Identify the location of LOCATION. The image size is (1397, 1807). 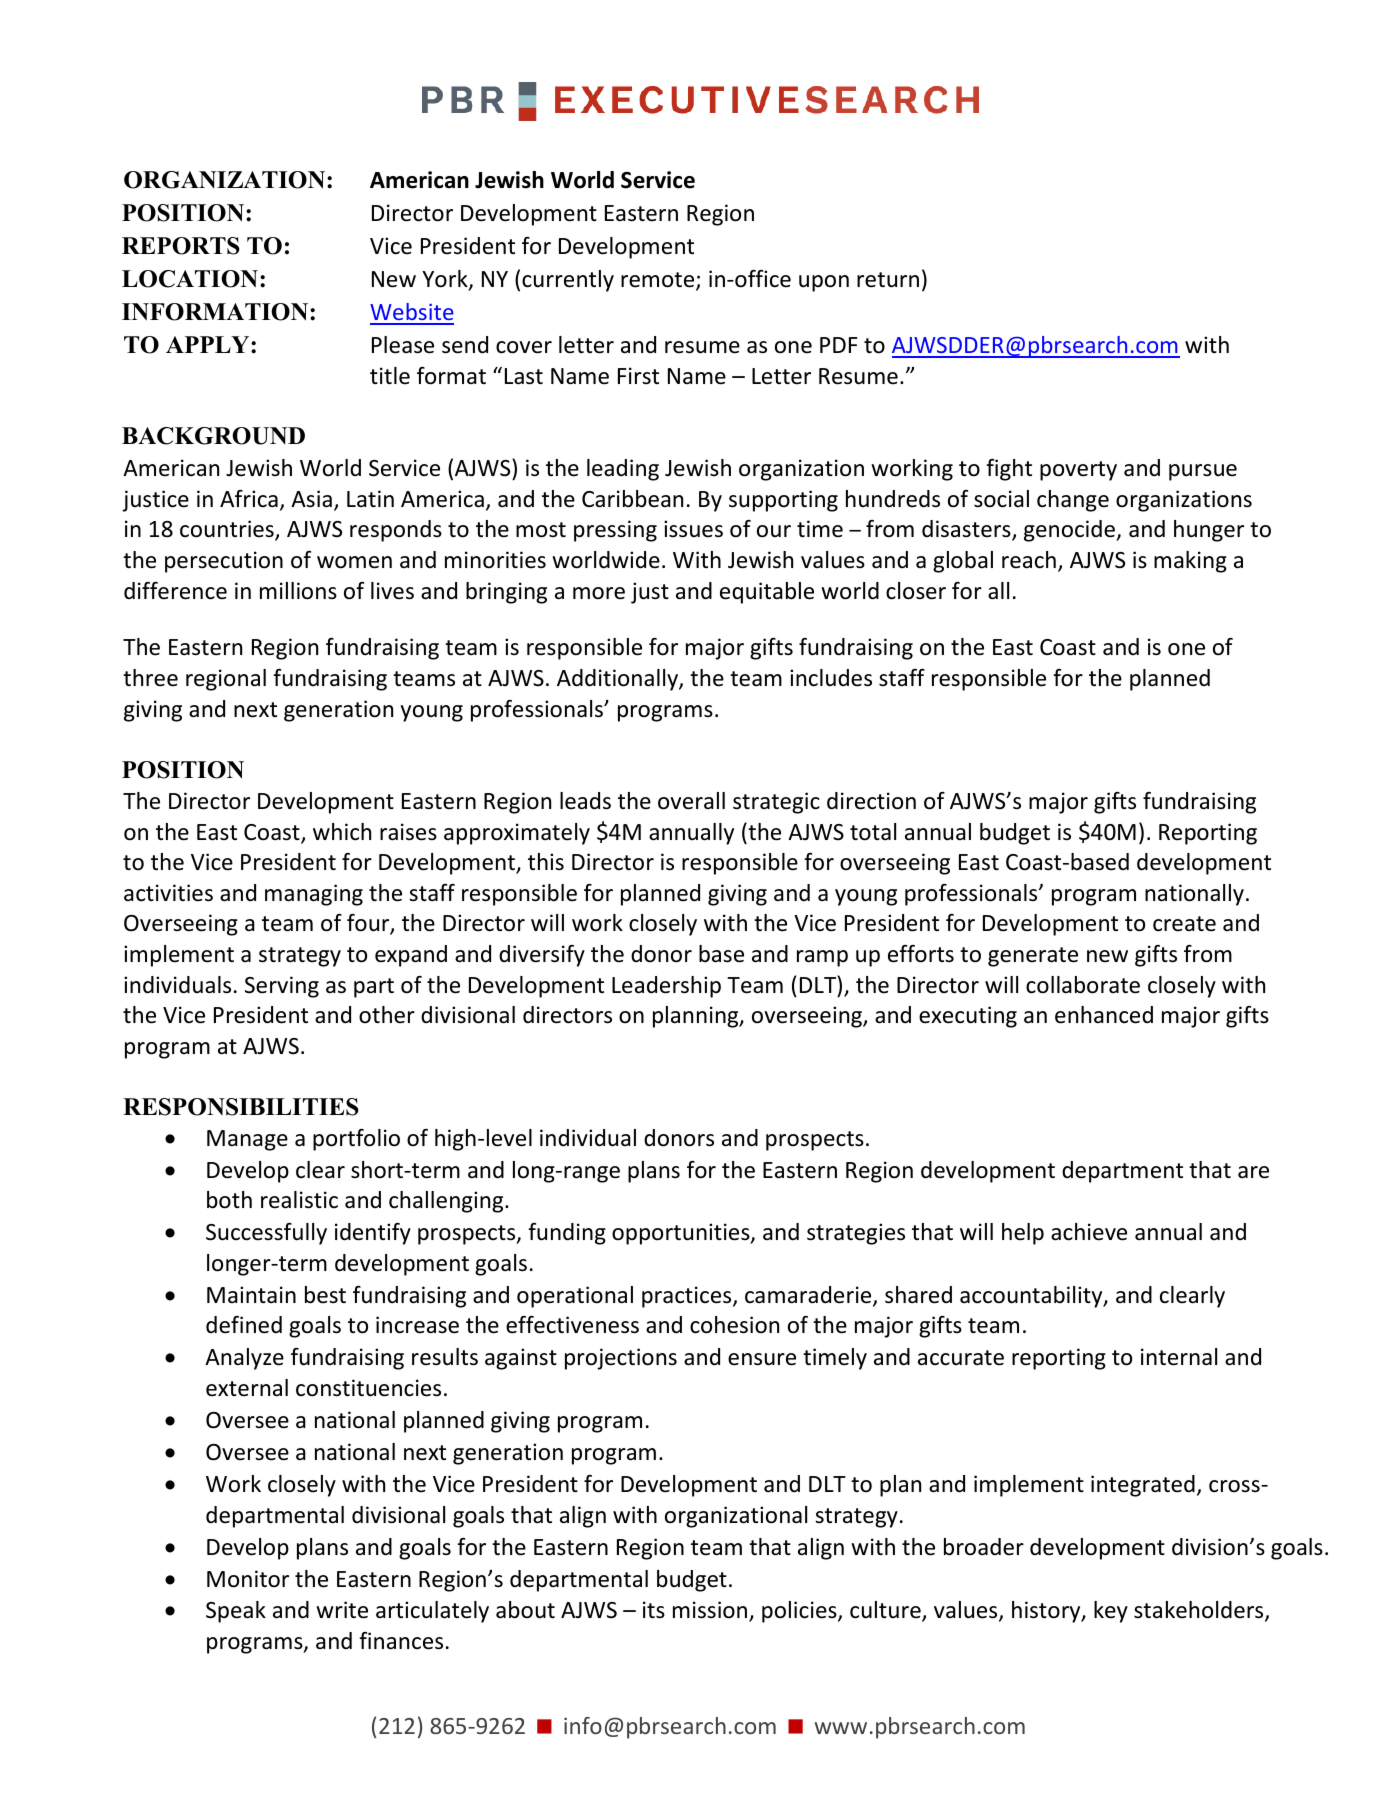
(191, 279).
